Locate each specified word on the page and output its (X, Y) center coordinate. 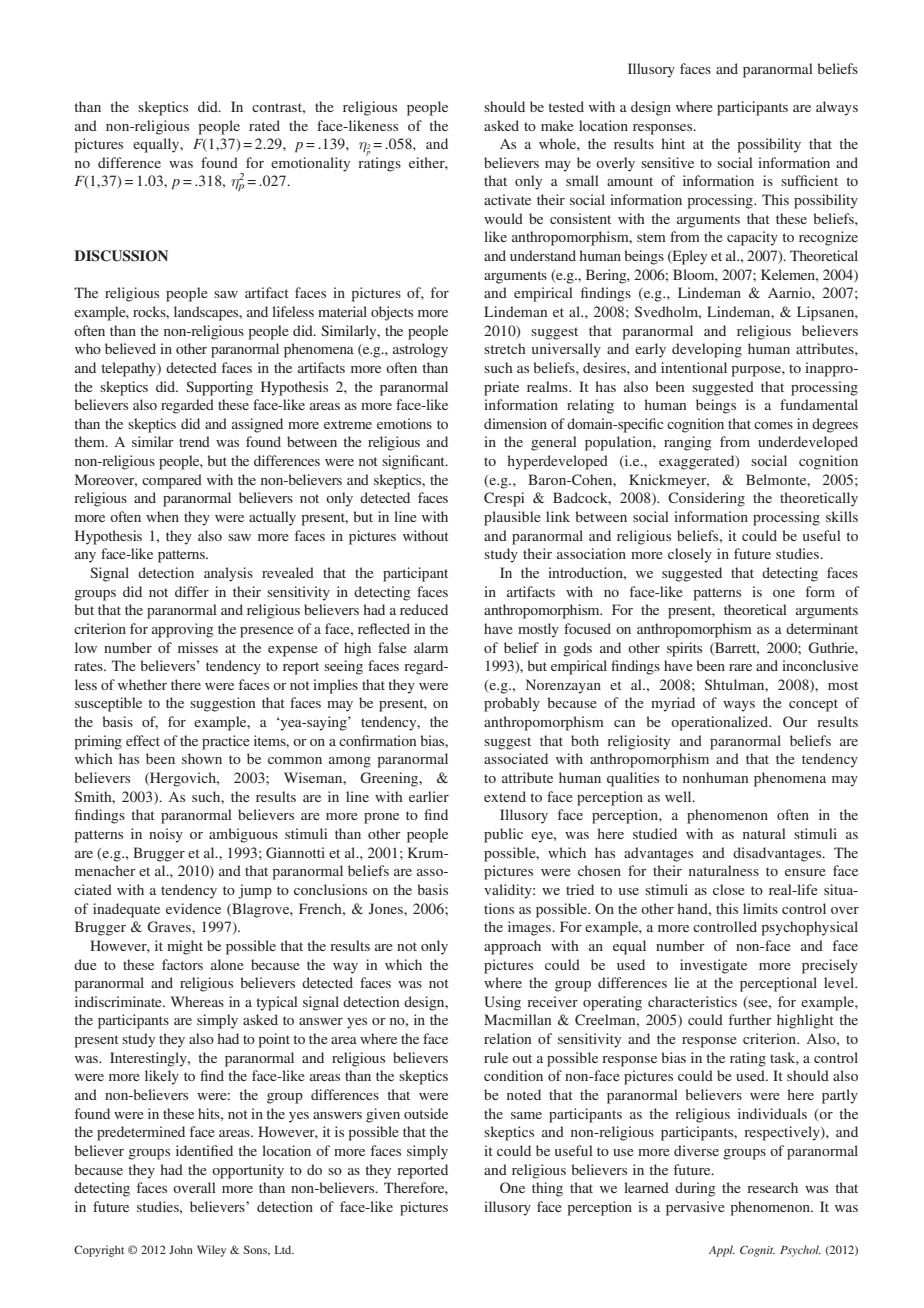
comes (773, 425)
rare (740, 667)
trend (194, 441)
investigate (713, 966)
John (181, 1249)
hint (673, 143)
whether (142, 684)
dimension (515, 423)
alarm (431, 647)
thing (547, 1189)
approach (512, 947)
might (185, 947)
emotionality (310, 164)
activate (507, 199)
